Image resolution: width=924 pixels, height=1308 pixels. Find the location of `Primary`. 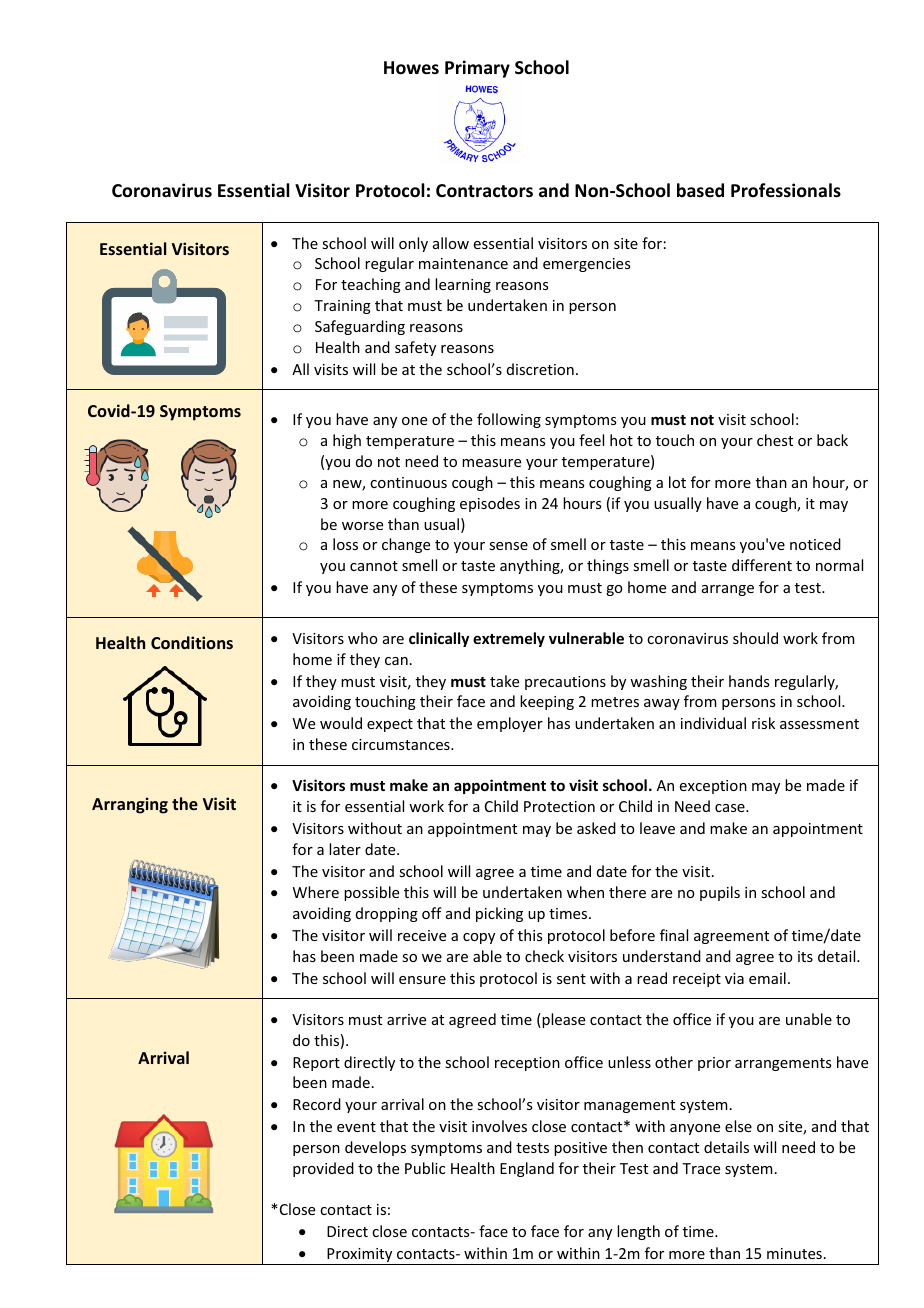

Primary is located at coordinates (477, 69).
